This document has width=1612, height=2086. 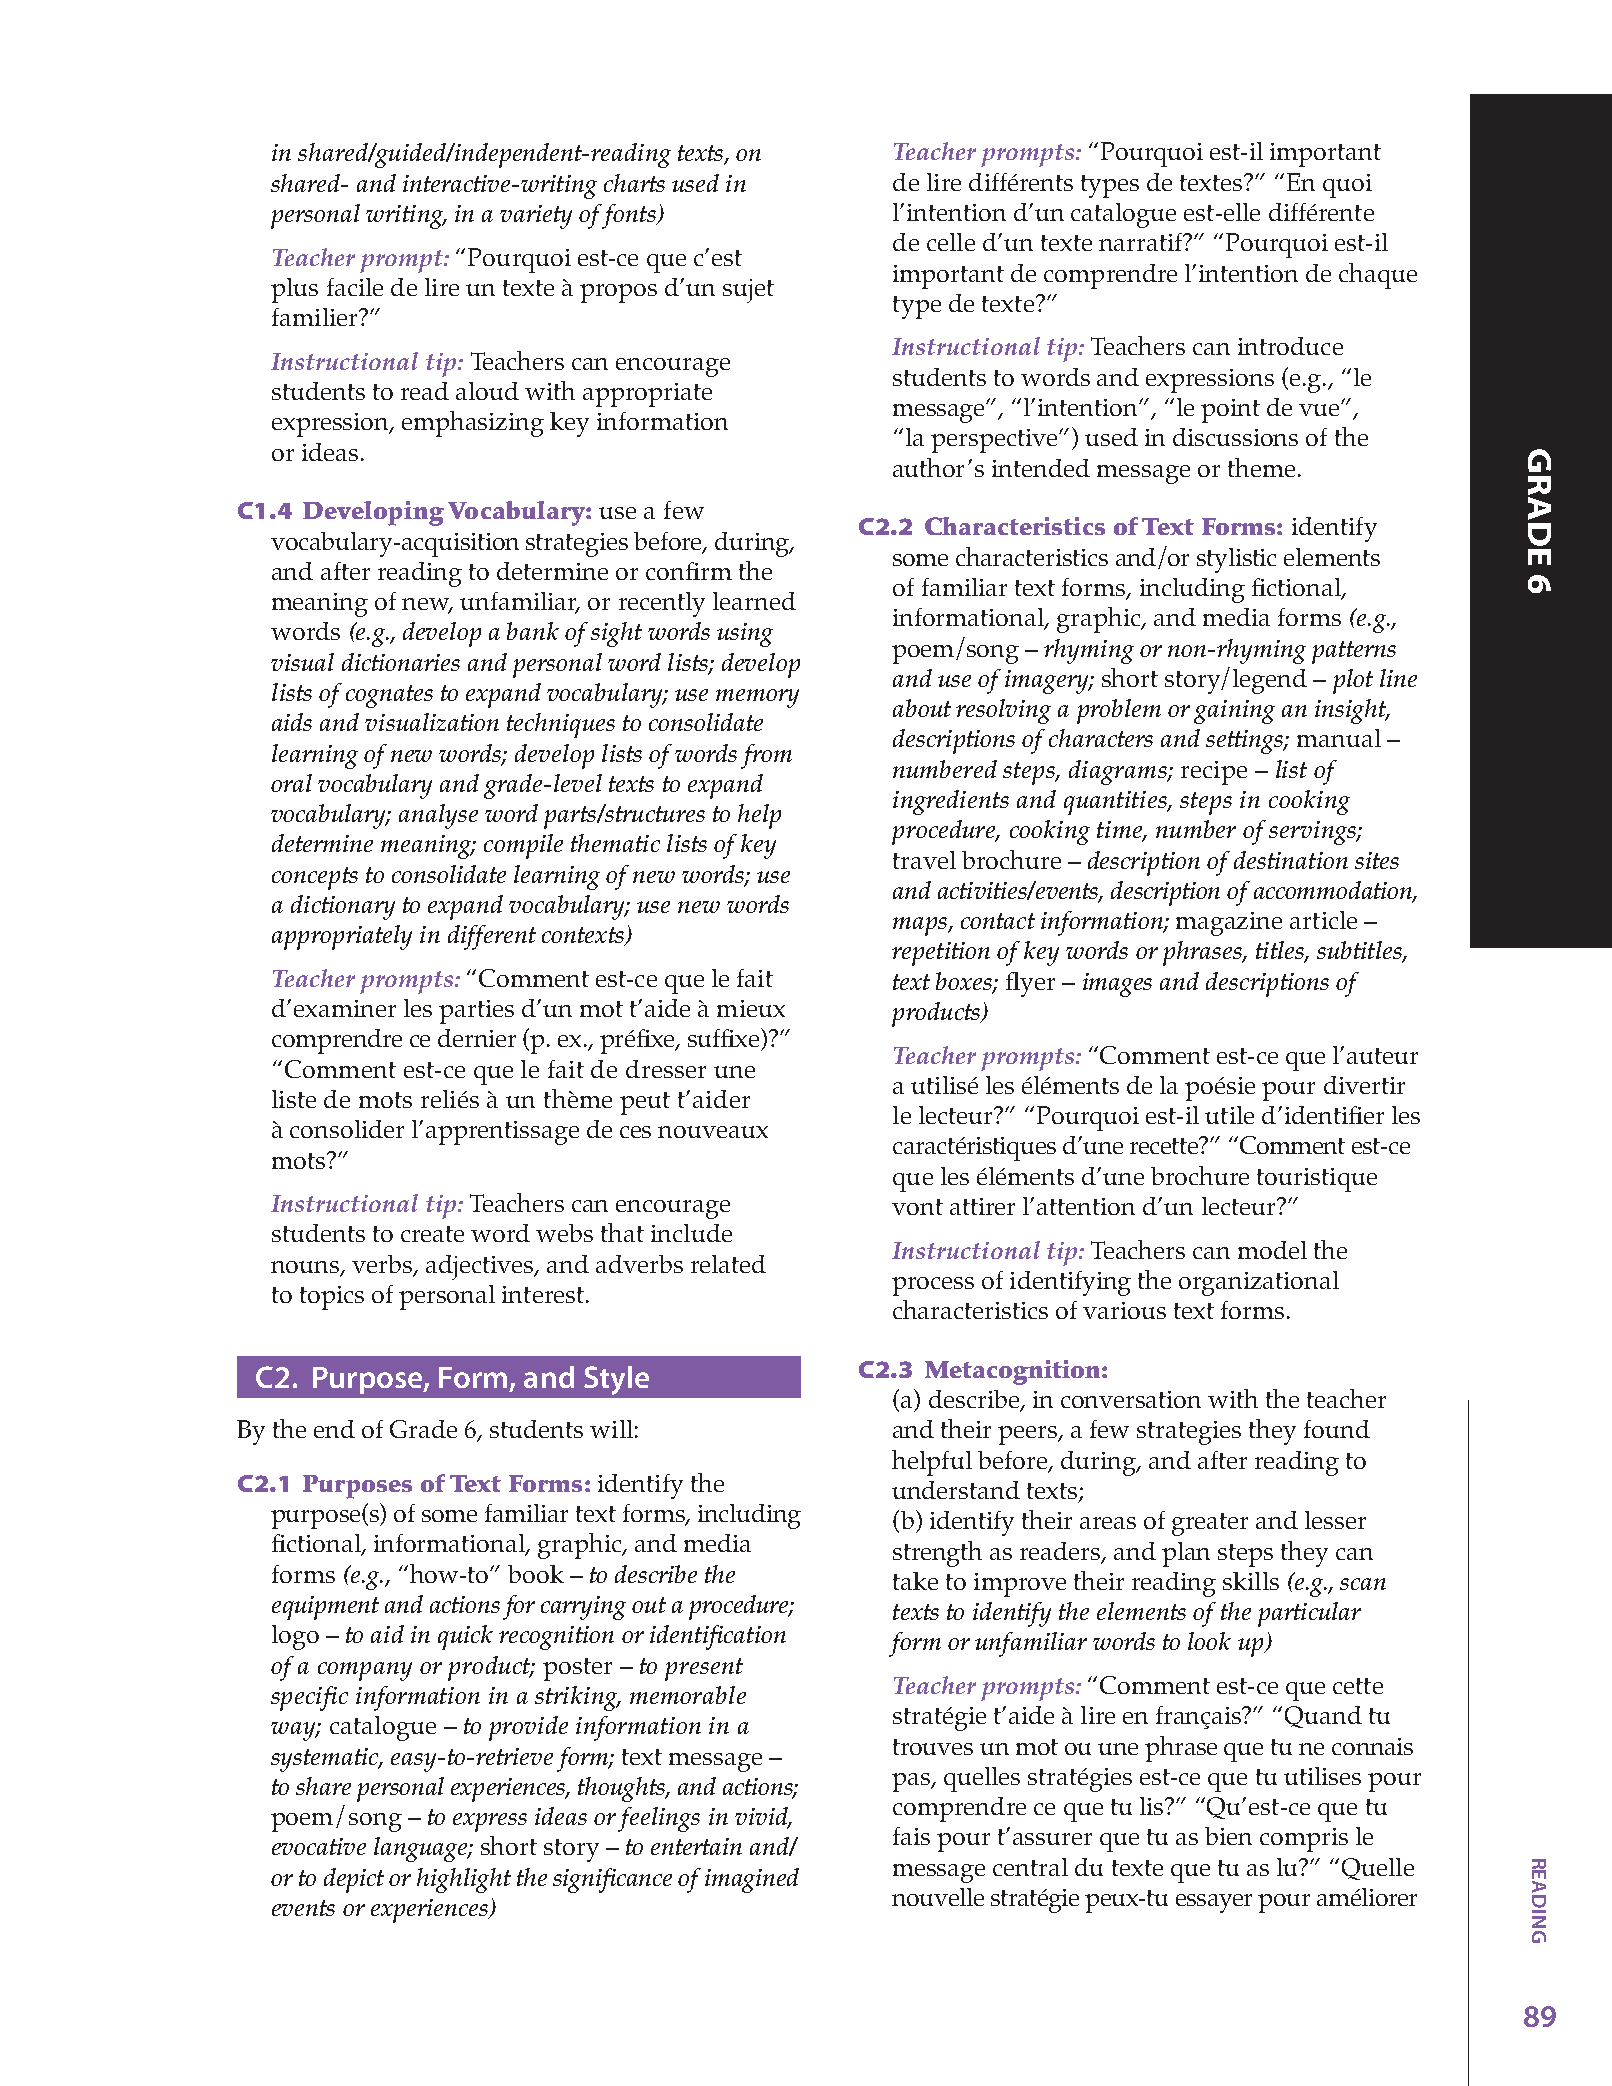 I want to click on recipe, so click(x=1214, y=773).
